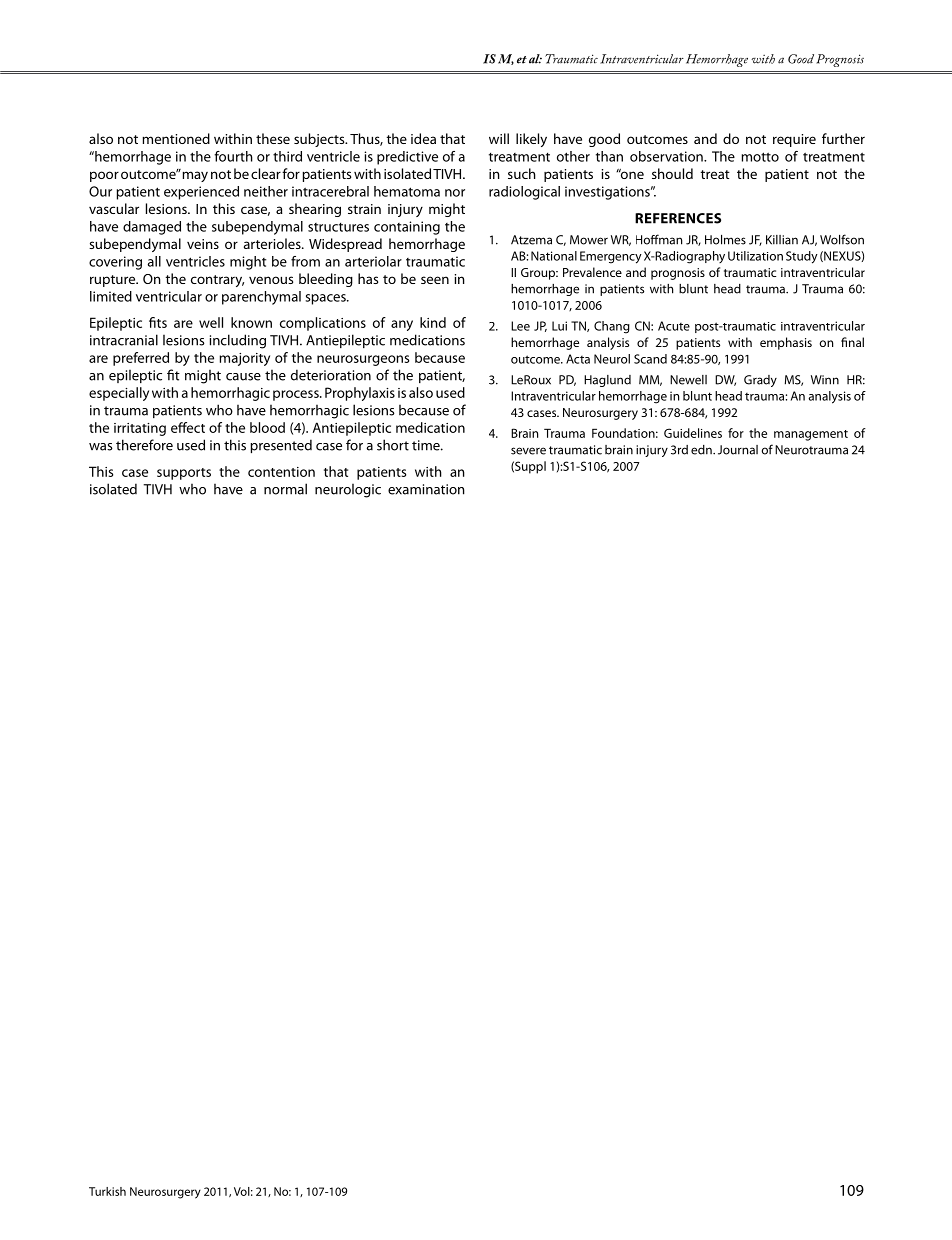  I want to click on Grady, so click(760, 381).
